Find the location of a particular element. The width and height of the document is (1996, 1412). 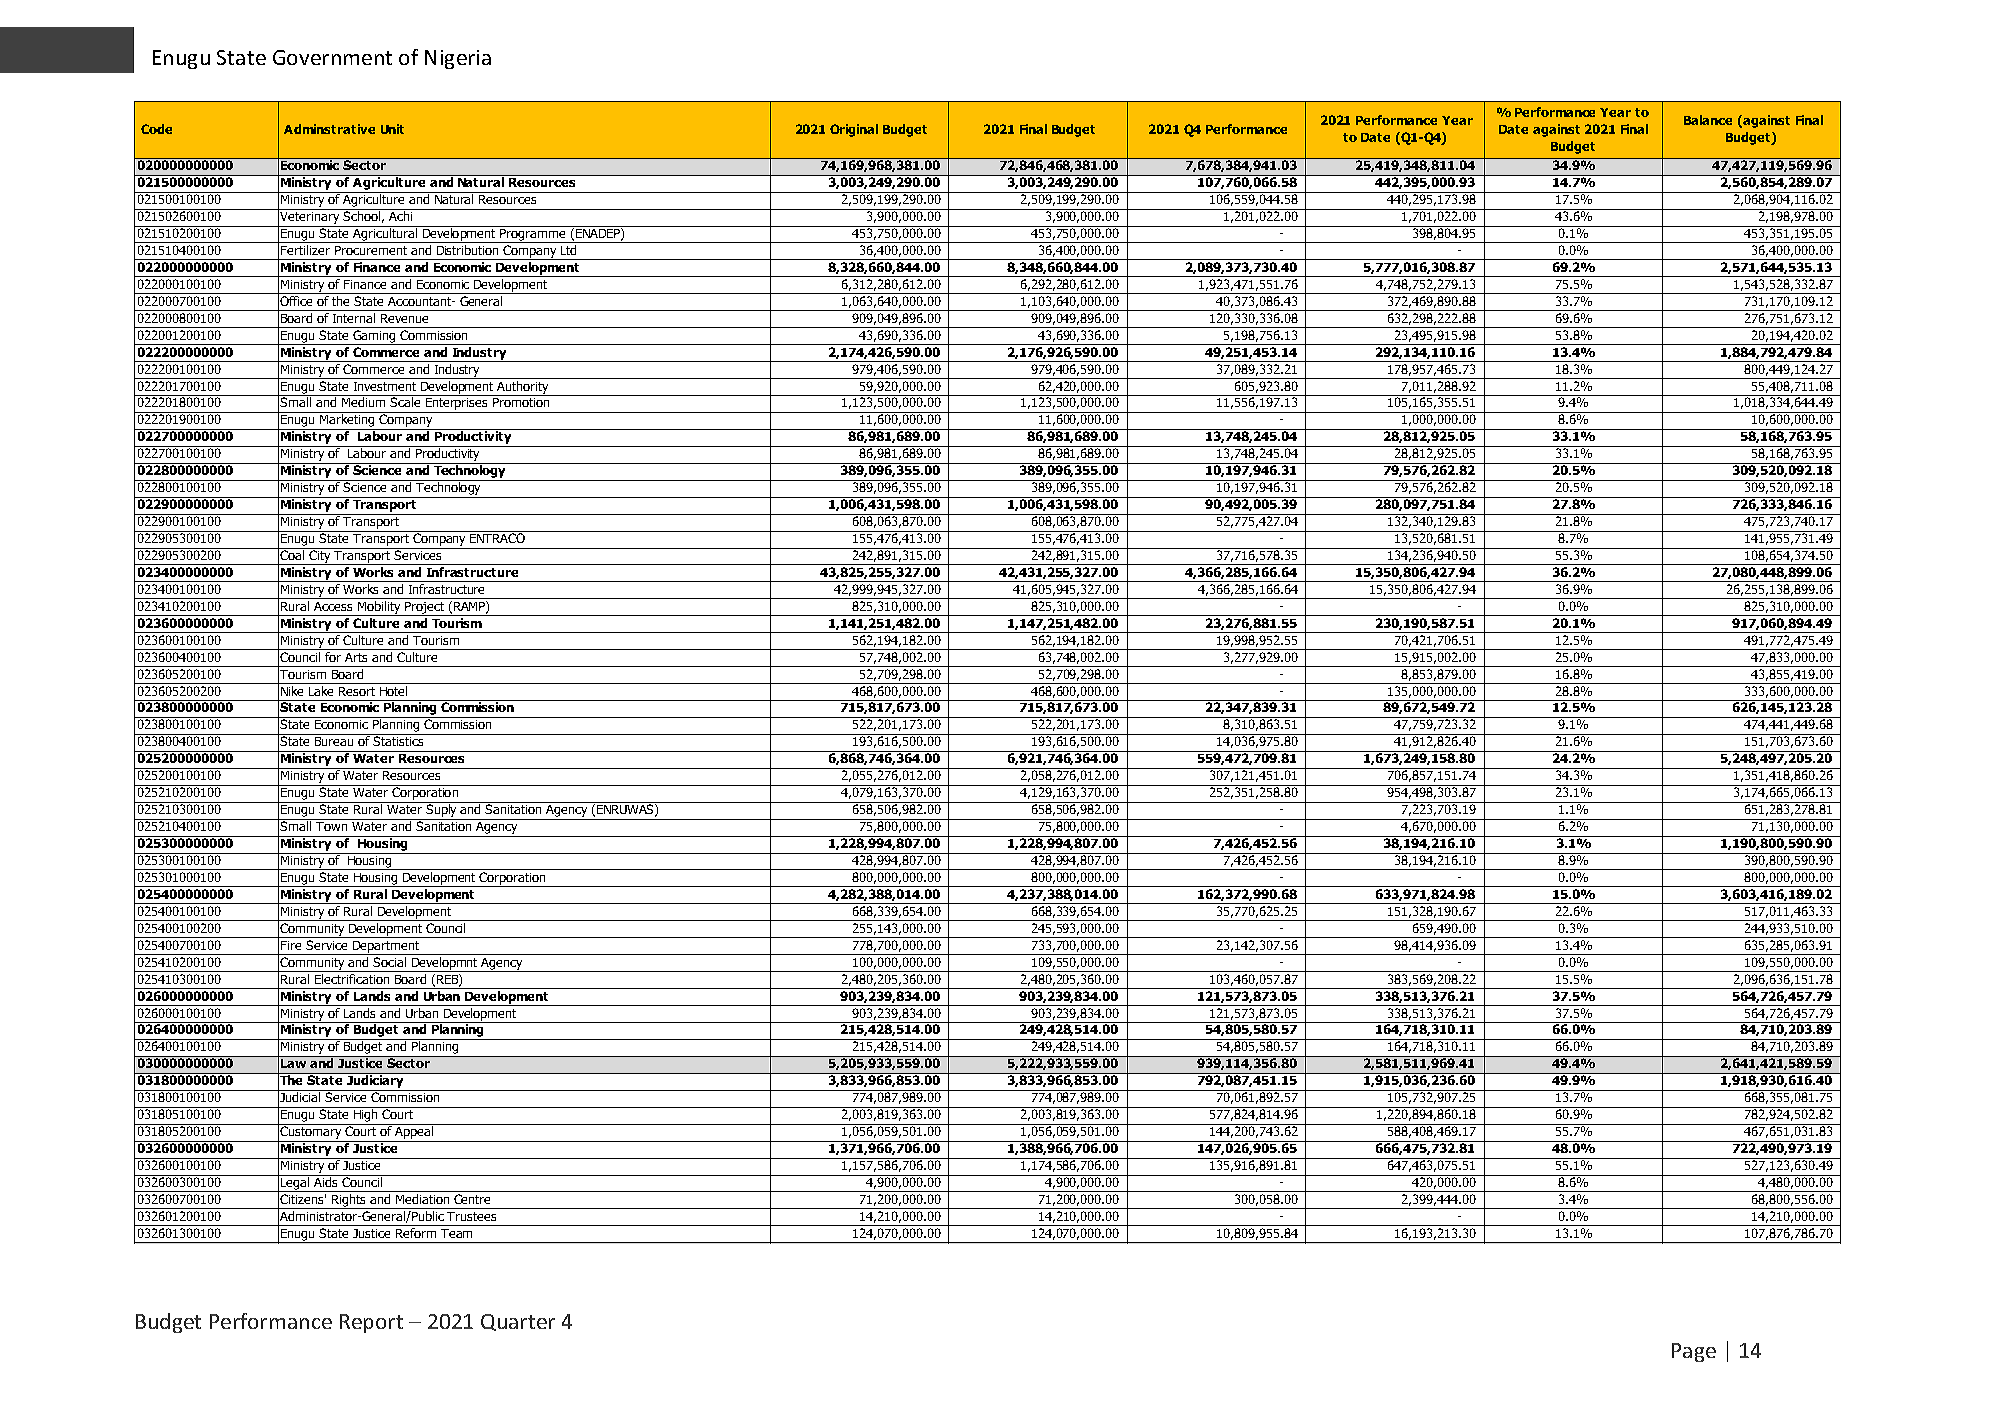

Project is located at coordinates (425, 609).
